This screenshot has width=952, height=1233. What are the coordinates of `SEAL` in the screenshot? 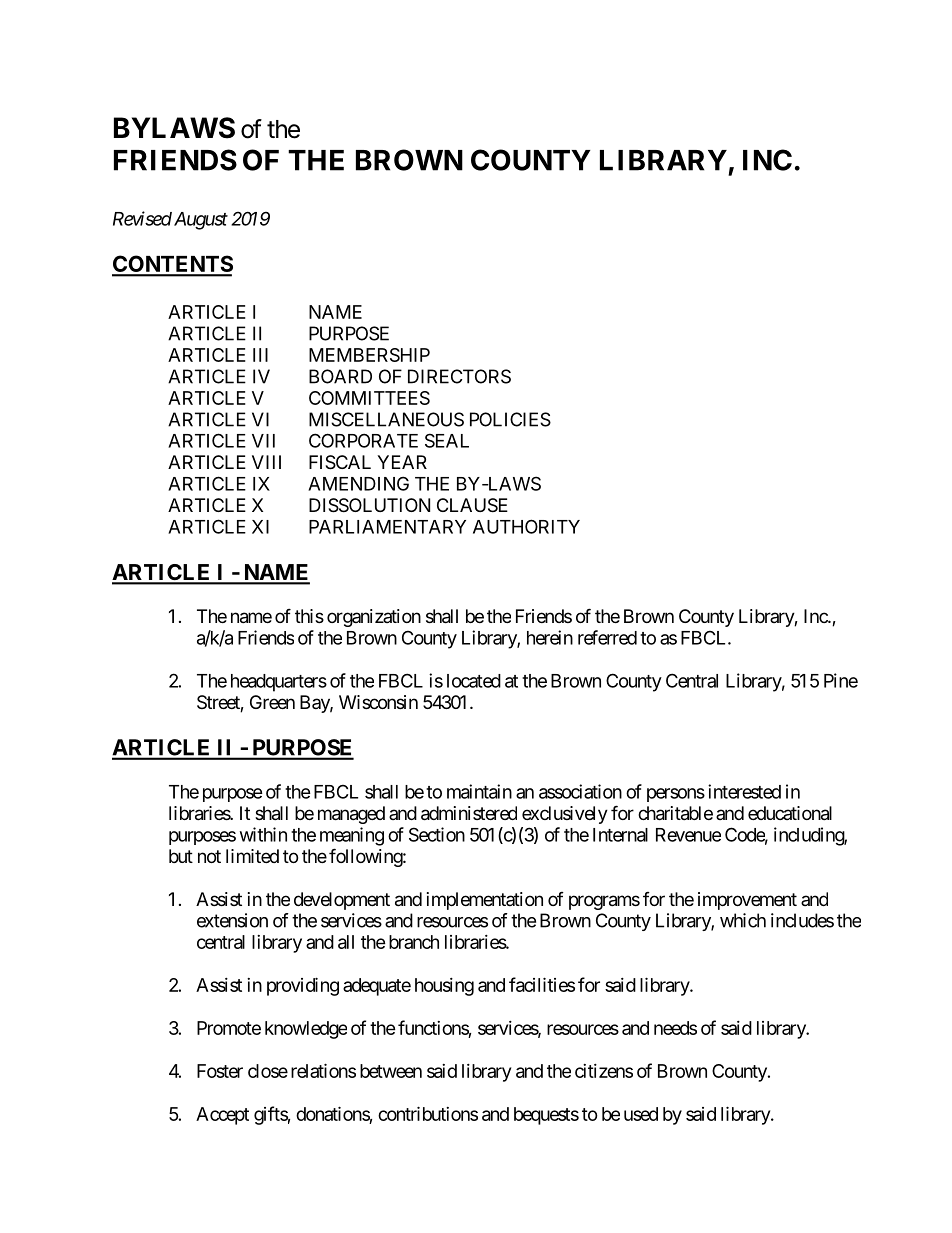 It's located at (447, 440).
